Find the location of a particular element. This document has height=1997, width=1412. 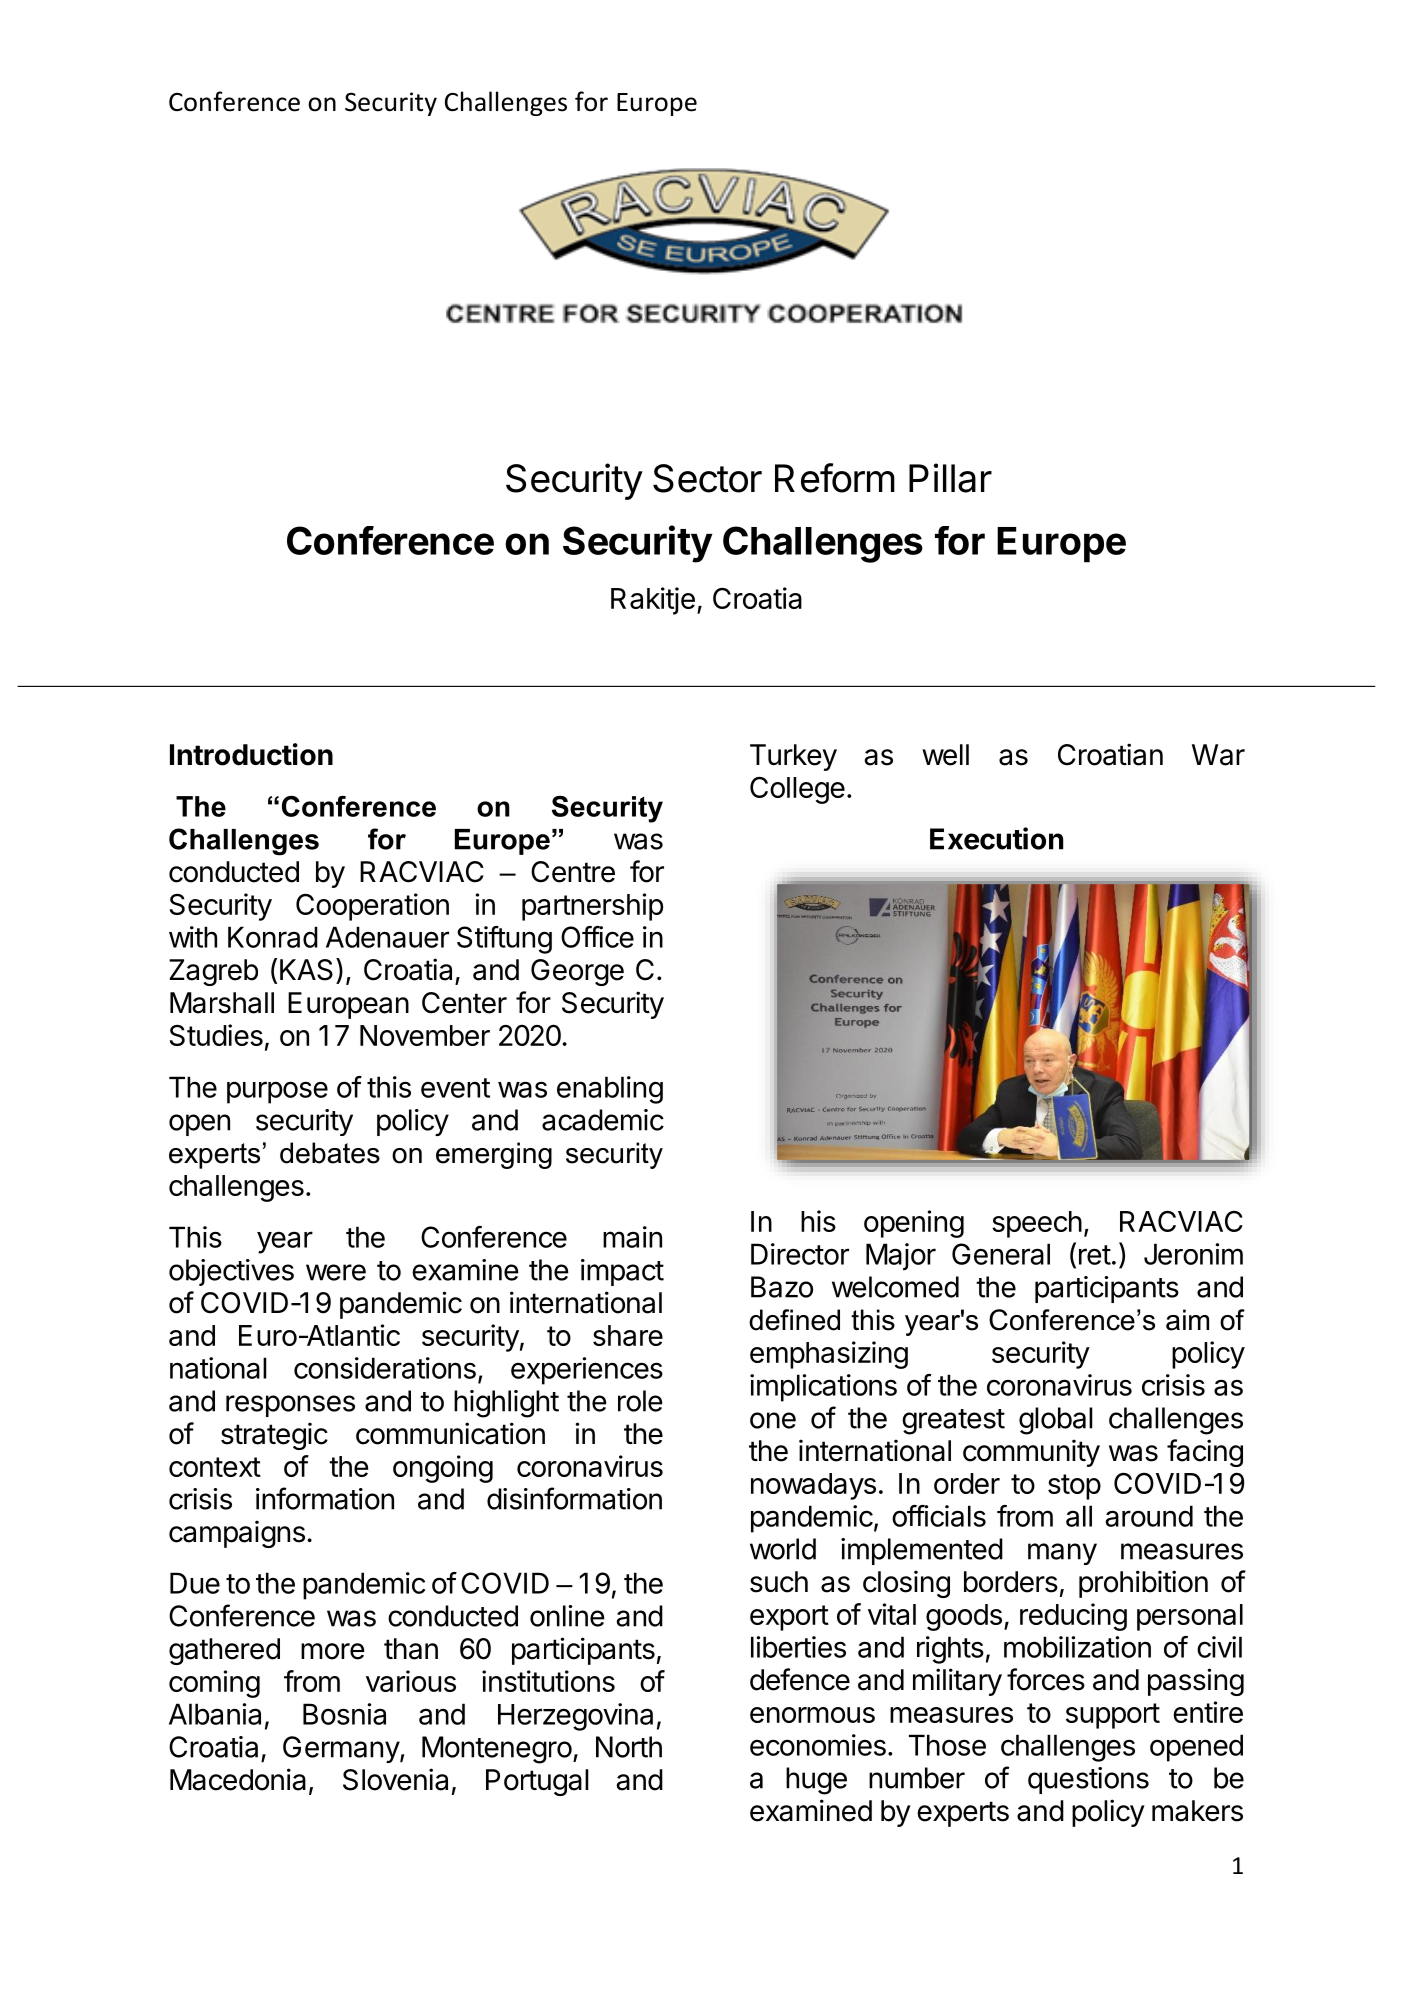

questions is located at coordinates (1088, 1780).
